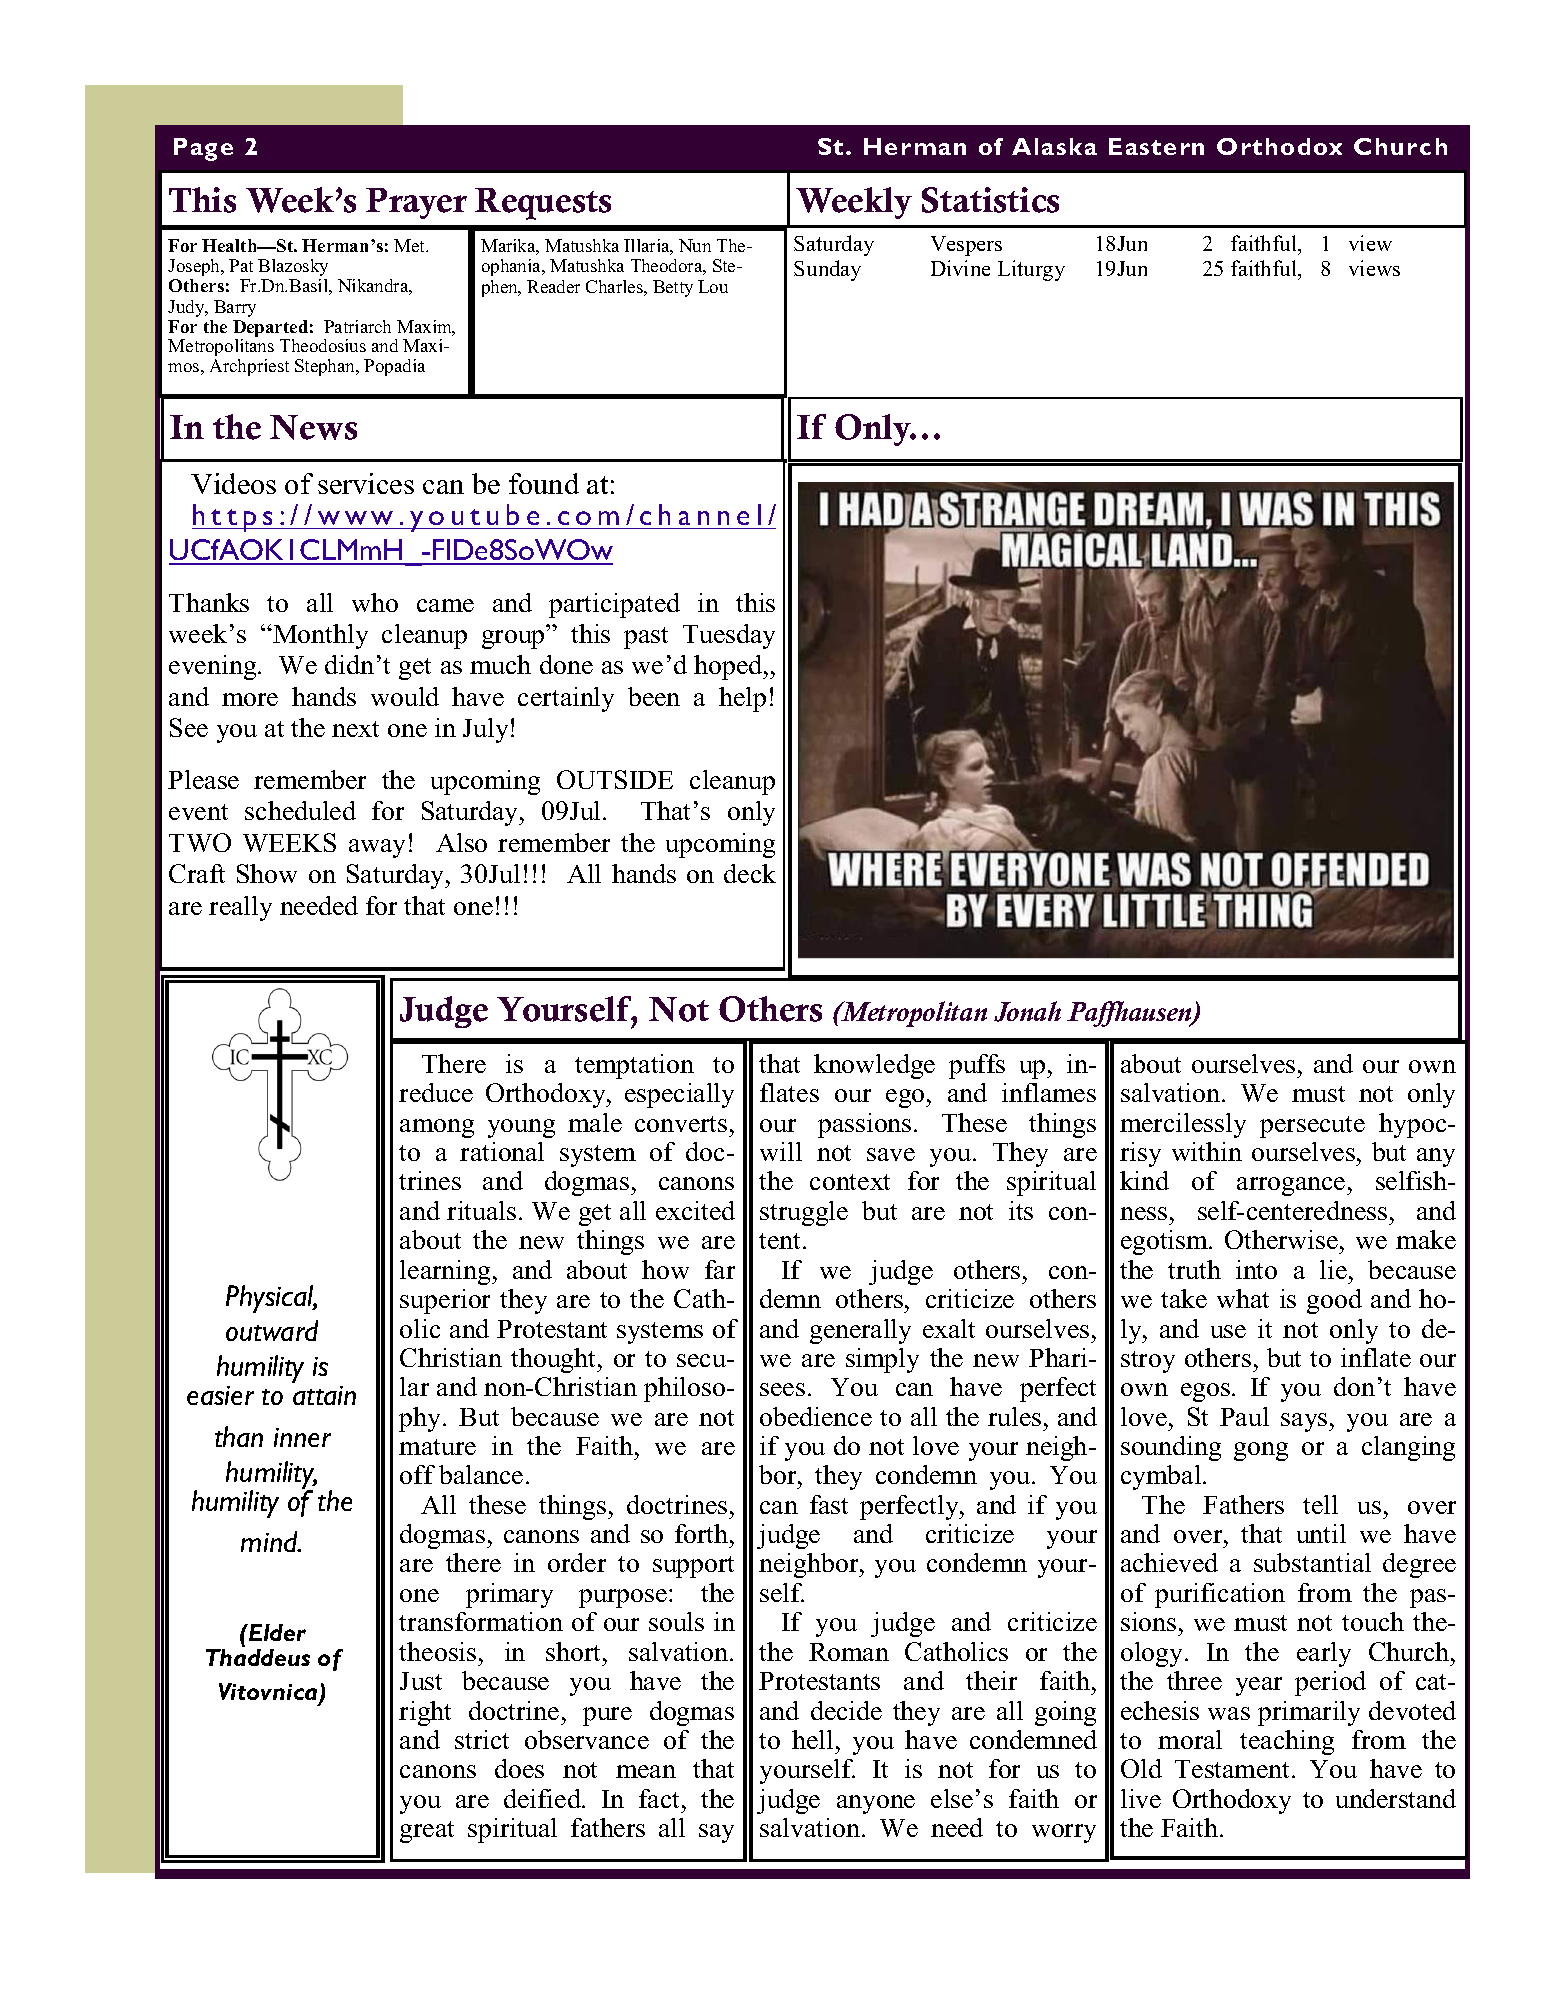 This image has height=1998, width=1544. I want to click on next, so click(355, 729).
